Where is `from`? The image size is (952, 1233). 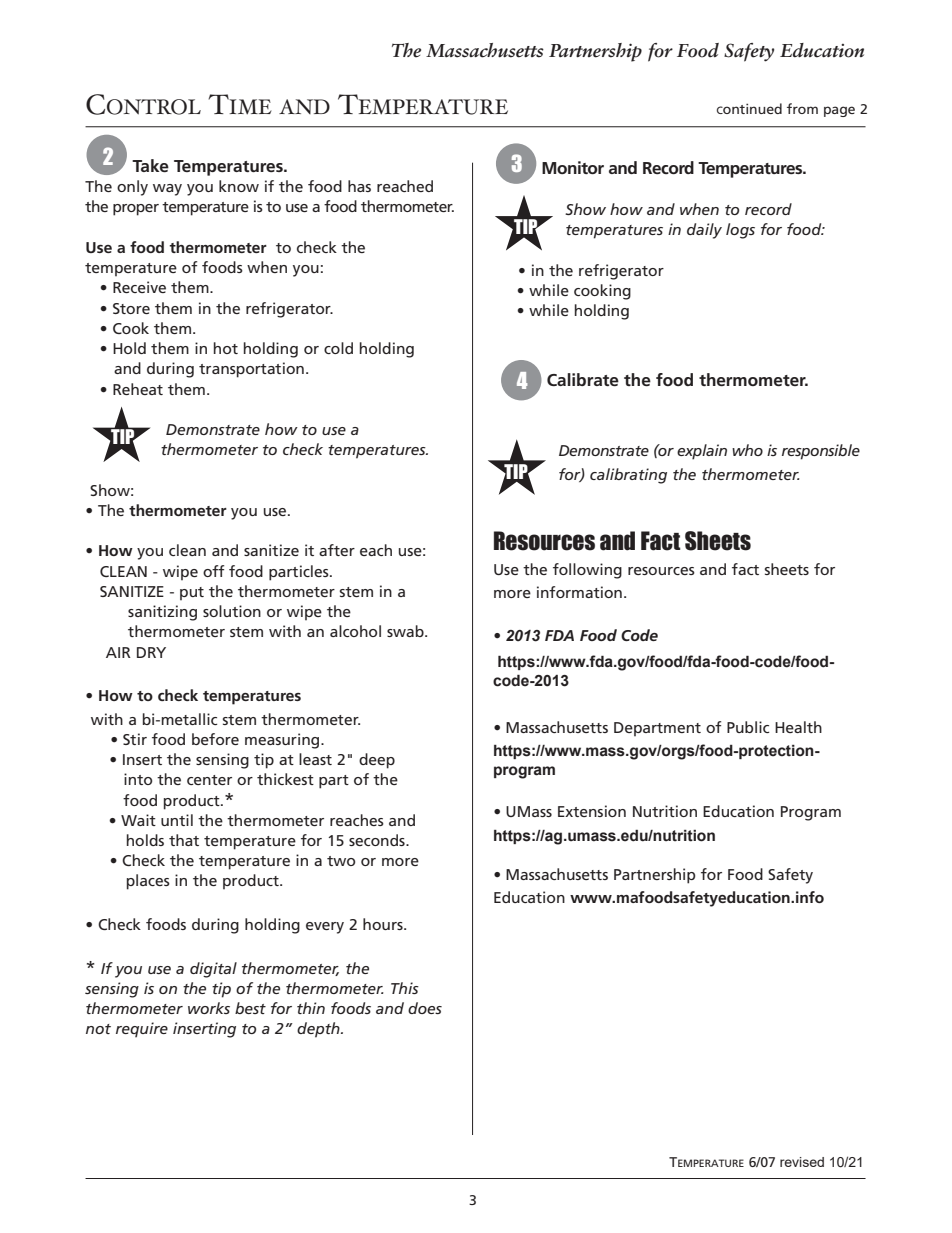 from is located at coordinates (802, 108).
